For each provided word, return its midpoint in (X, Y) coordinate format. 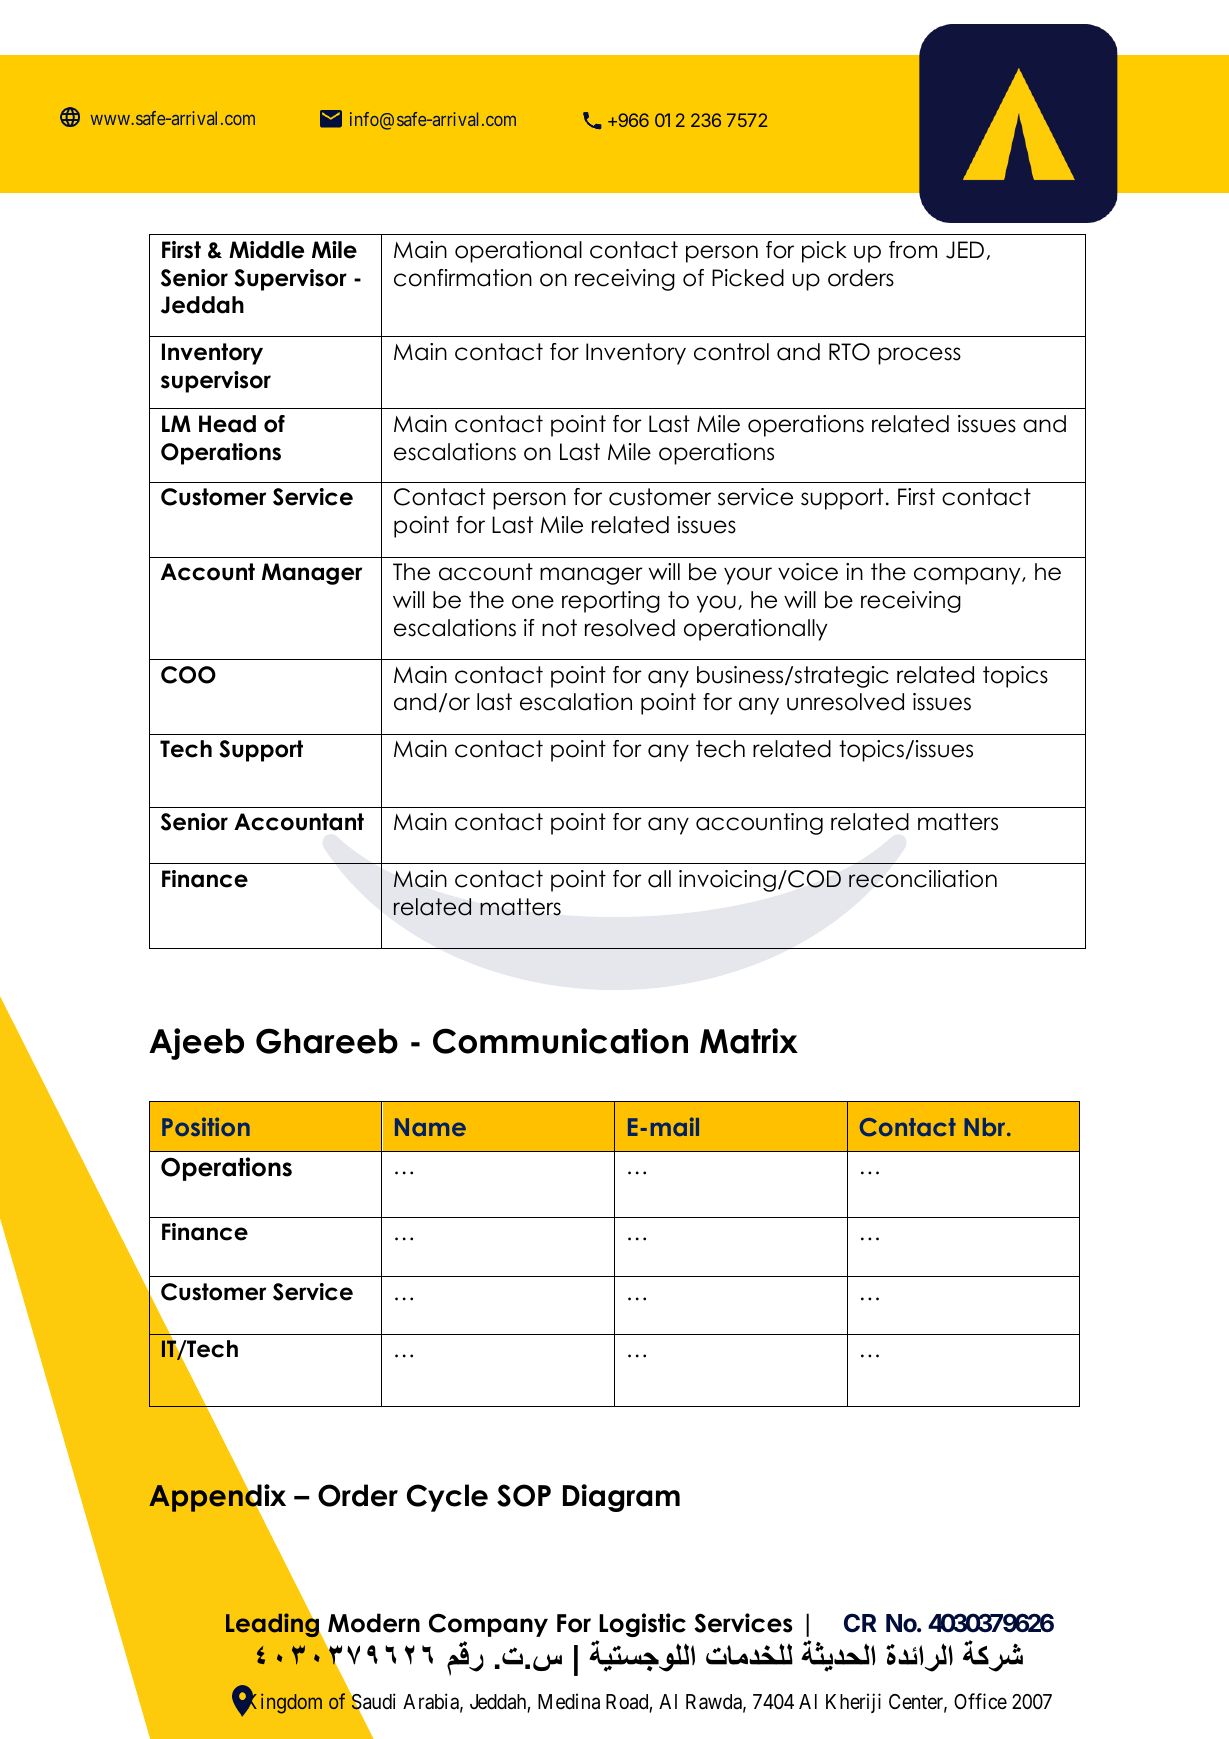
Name (430, 1127)
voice (808, 572)
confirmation (463, 278)
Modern (374, 1623)
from (913, 250)
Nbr (986, 1127)
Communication (560, 1041)
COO (188, 675)
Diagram (621, 1498)
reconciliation (923, 879)
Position (206, 1126)
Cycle (447, 1498)
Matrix (749, 1041)
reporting (611, 602)
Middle (266, 250)
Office (980, 1701)
